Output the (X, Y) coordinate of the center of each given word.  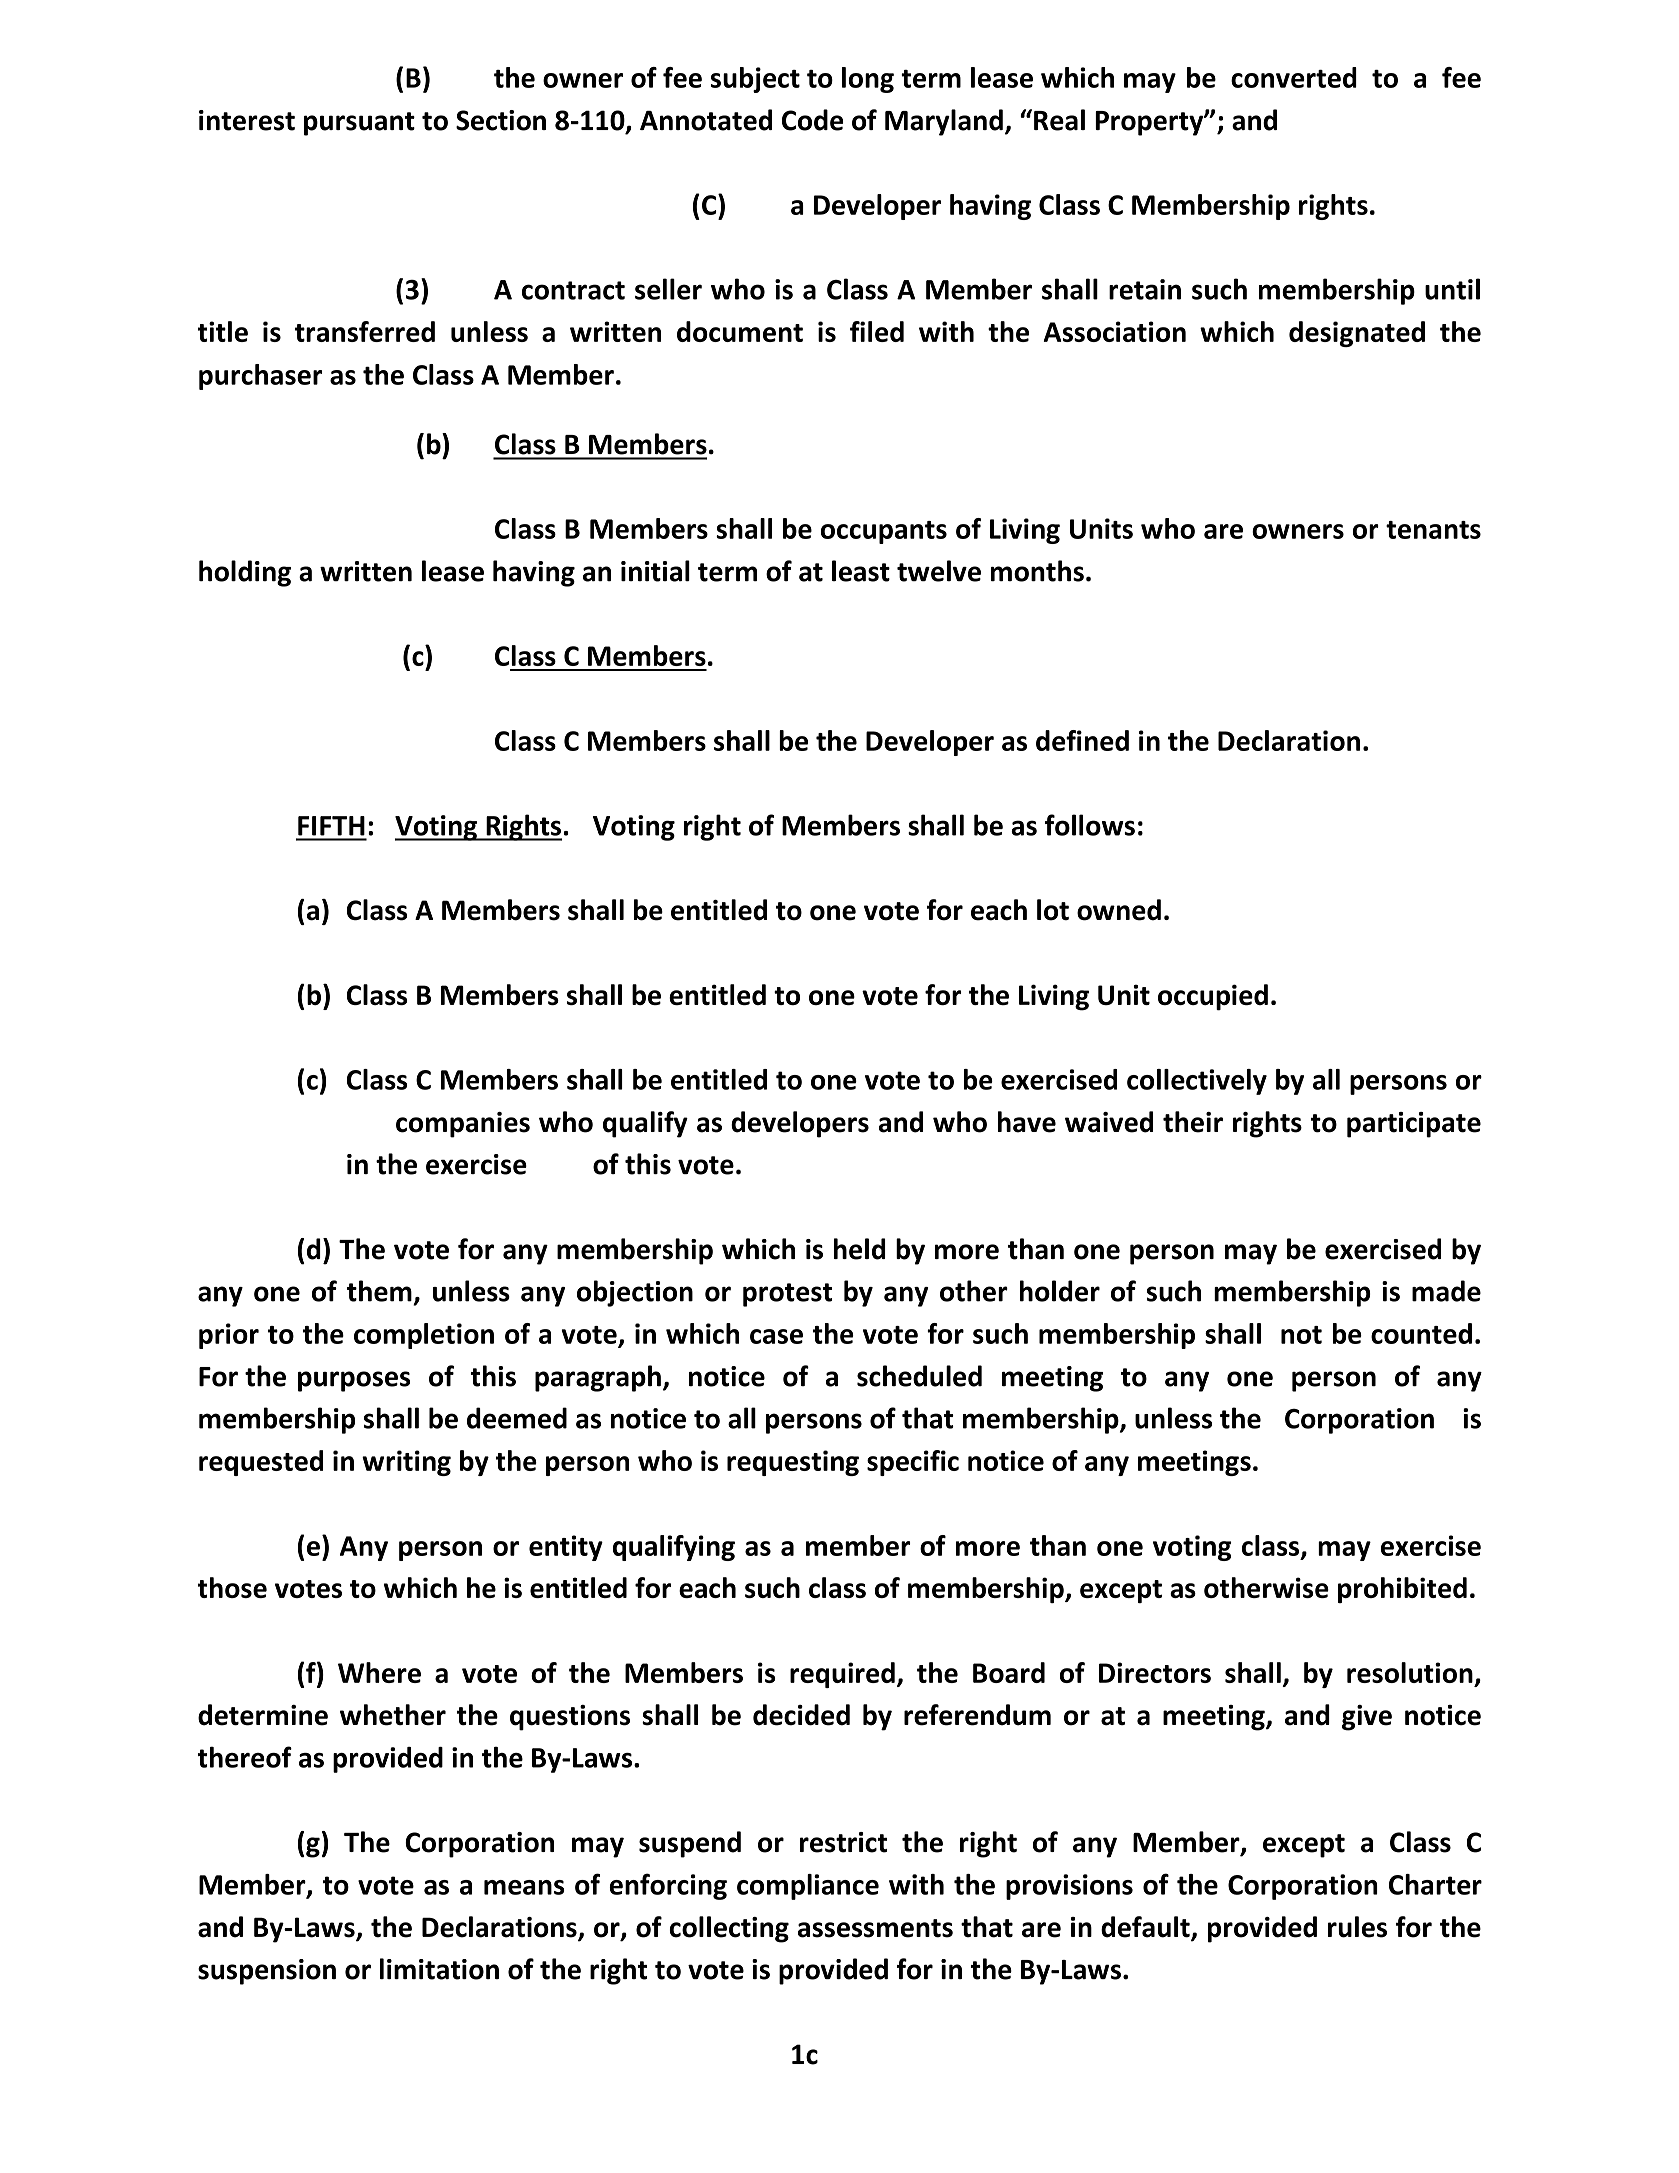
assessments (875, 1928)
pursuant (359, 124)
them (379, 1291)
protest (787, 1295)
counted (1421, 1333)
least (861, 571)
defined (1082, 740)
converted (1294, 77)
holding (245, 573)
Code (812, 120)
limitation (439, 1969)
